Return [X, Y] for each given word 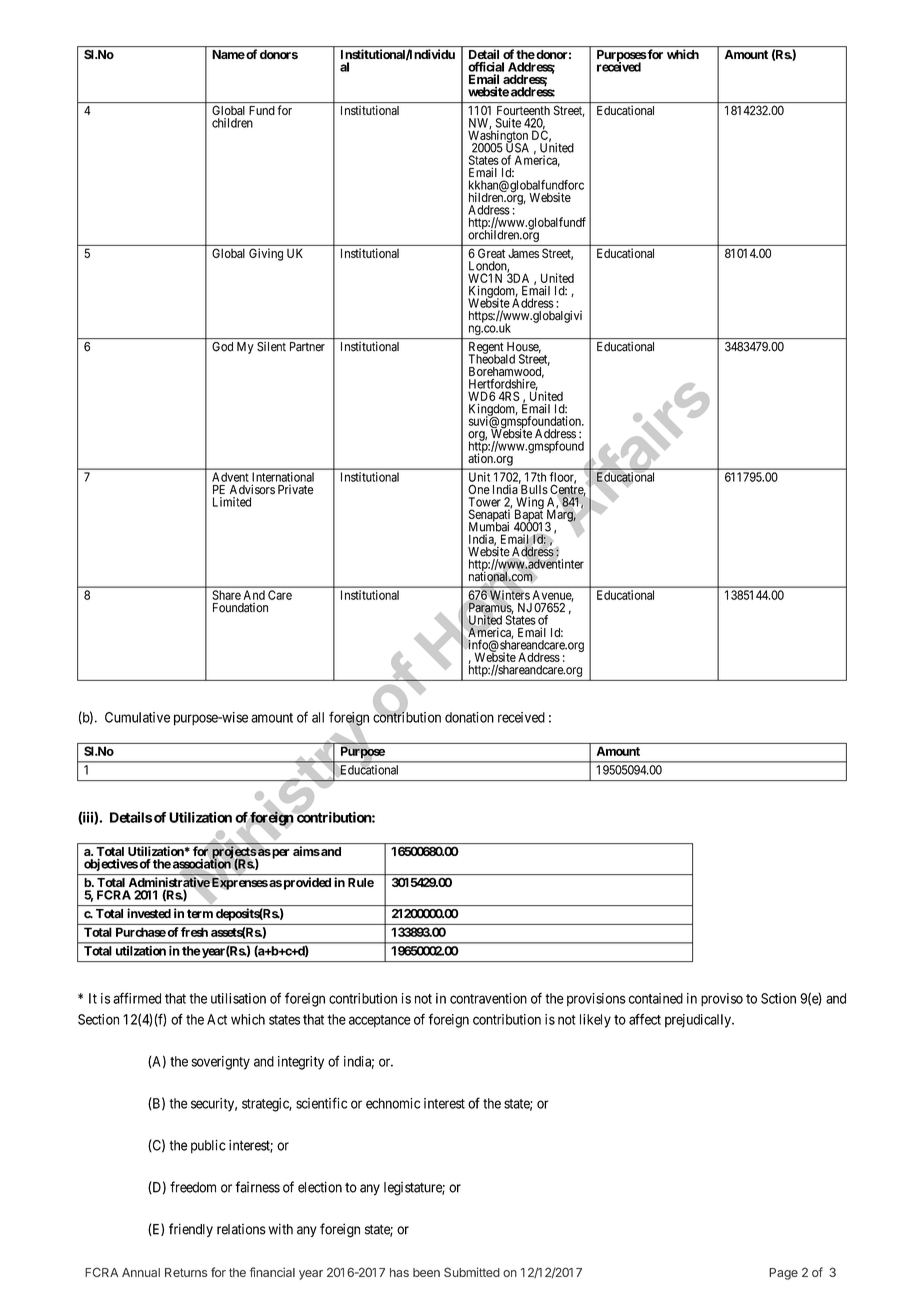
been [426, 1272]
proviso [722, 1000]
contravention [488, 998]
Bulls [533, 488]
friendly [191, 1230]
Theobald [492, 358]
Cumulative [137, 717]
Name [228, 54]
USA [517, 147]
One [479, 489]
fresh [194, 932]
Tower [485, 502]
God [222, 347]
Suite [508, 123]
